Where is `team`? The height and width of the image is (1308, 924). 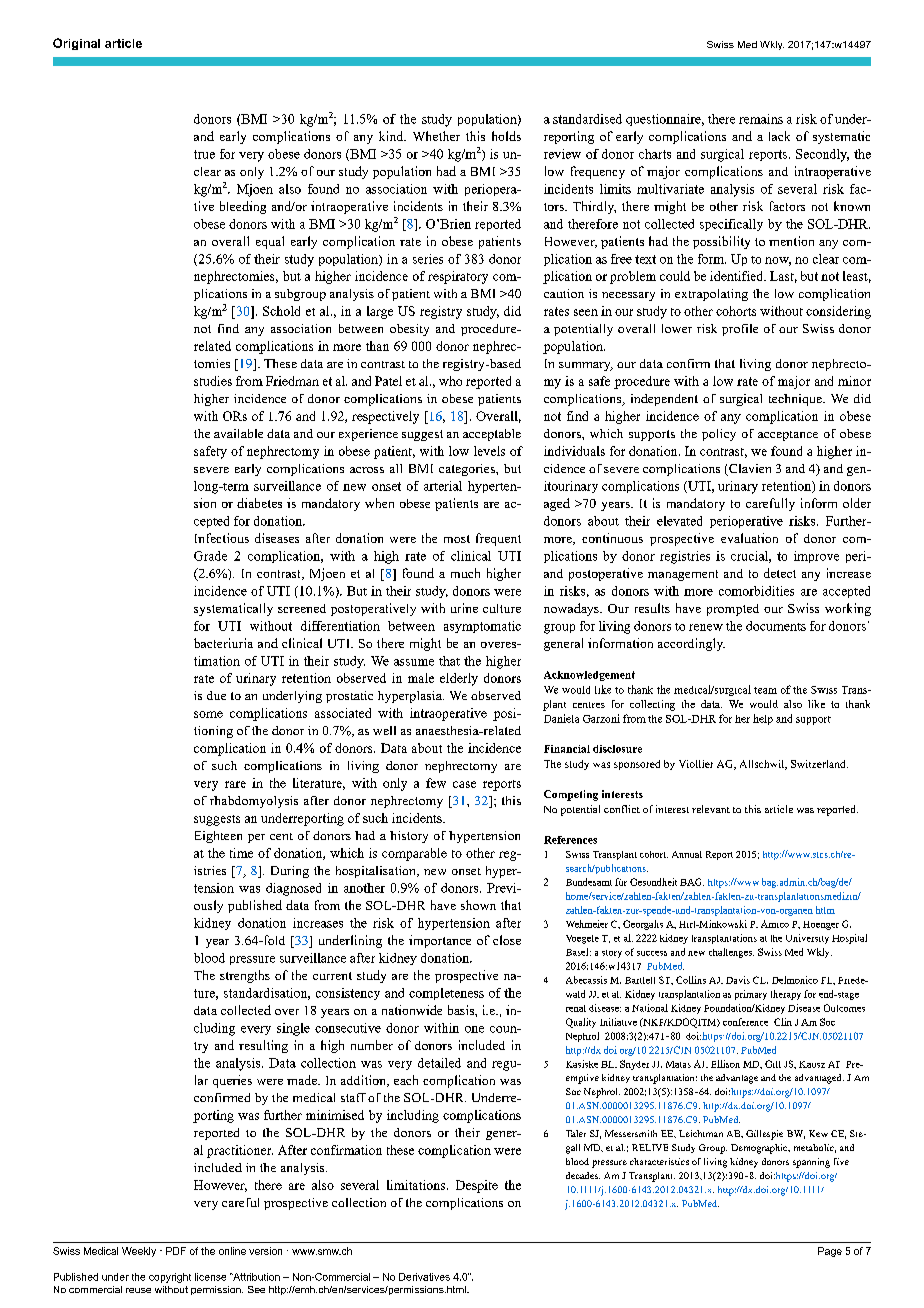
team is located at coordinates (765, 690).
